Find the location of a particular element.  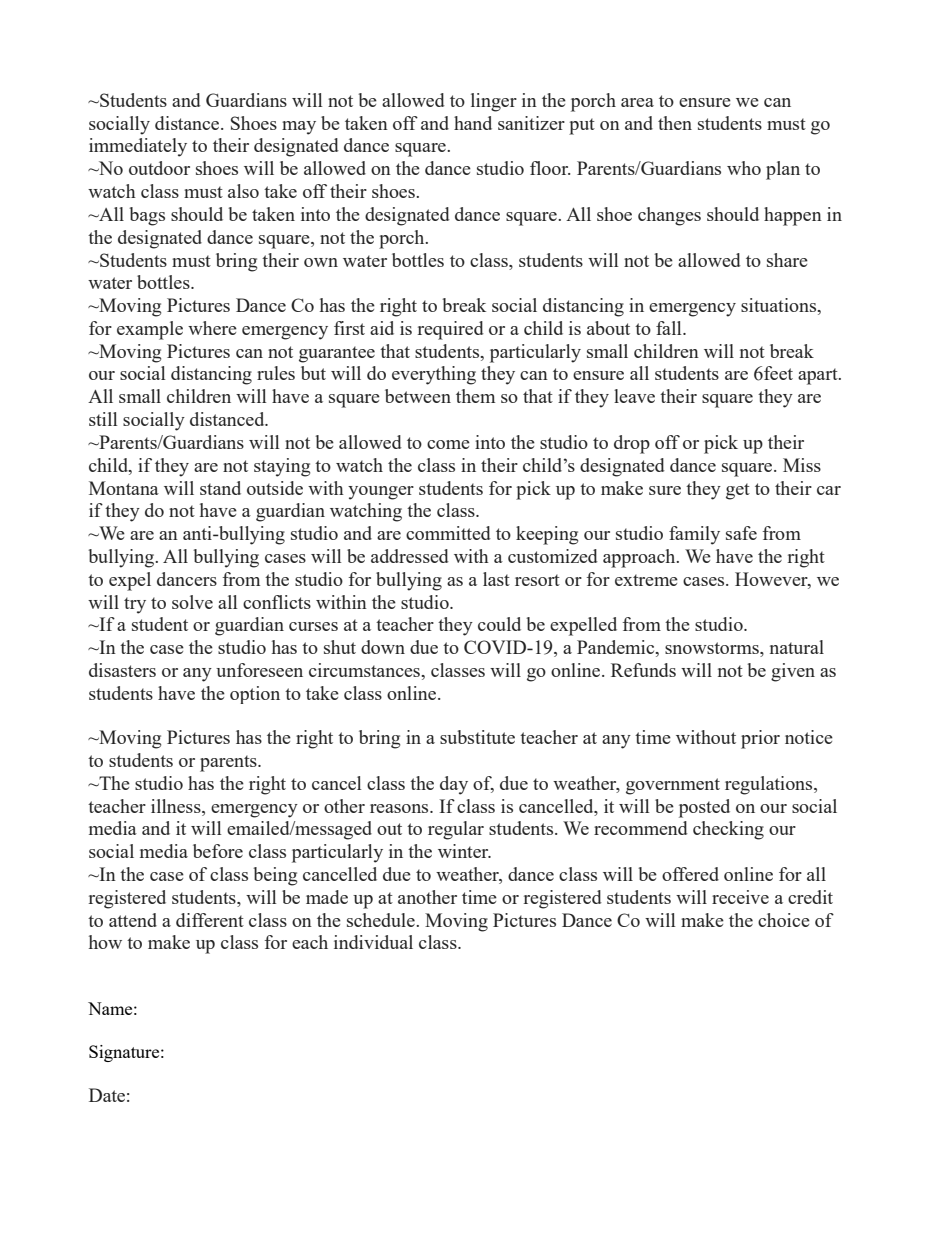

where is located at coordinates (212, 328).
